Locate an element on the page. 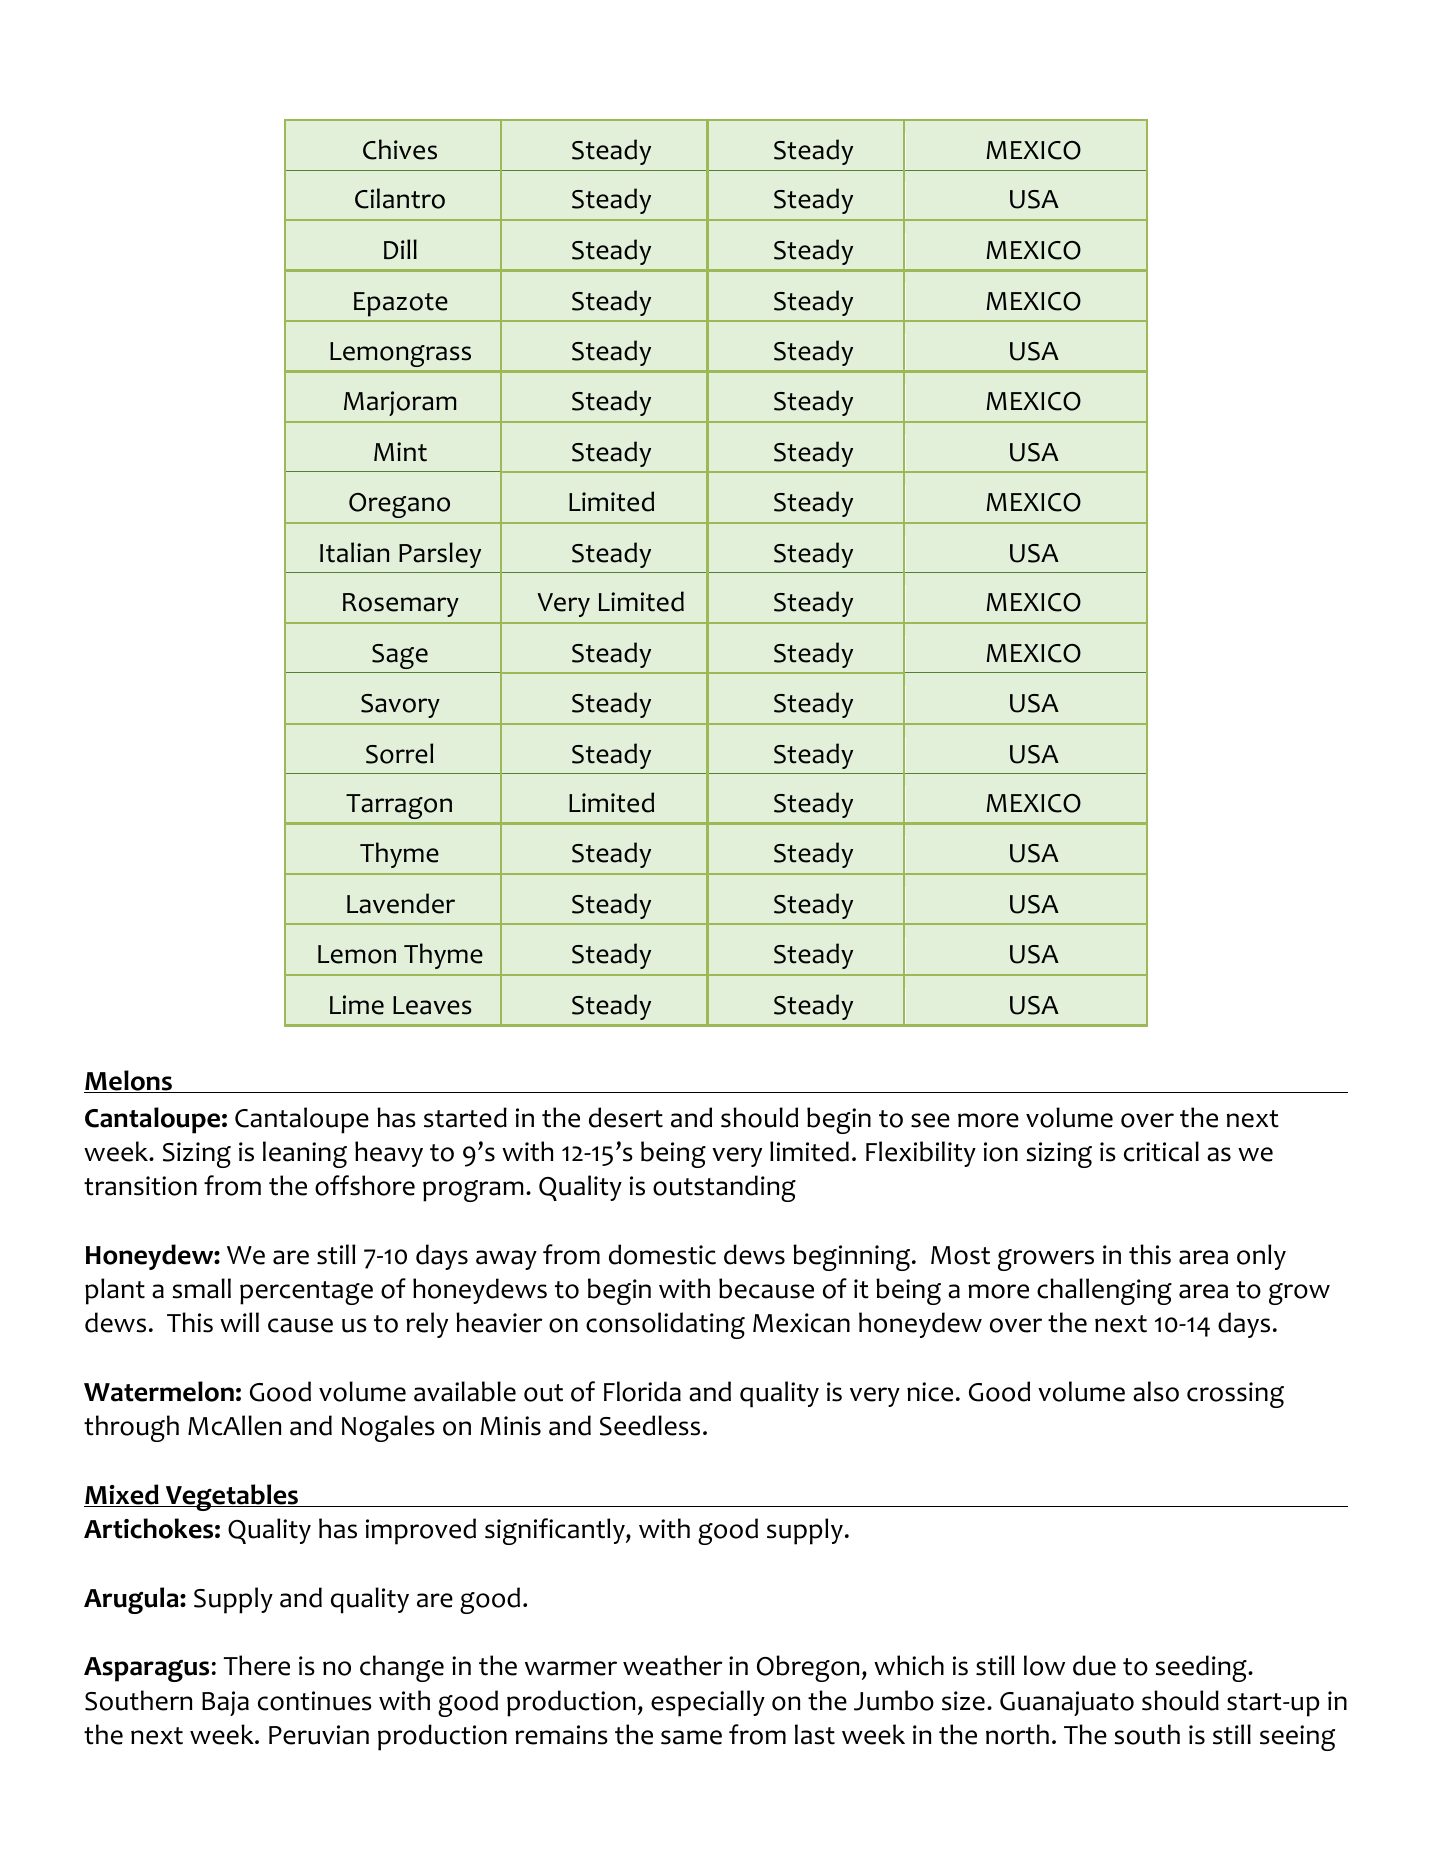 The height and width of the document is (1853, 1432). Chives is located at coordinates (400, 149).
